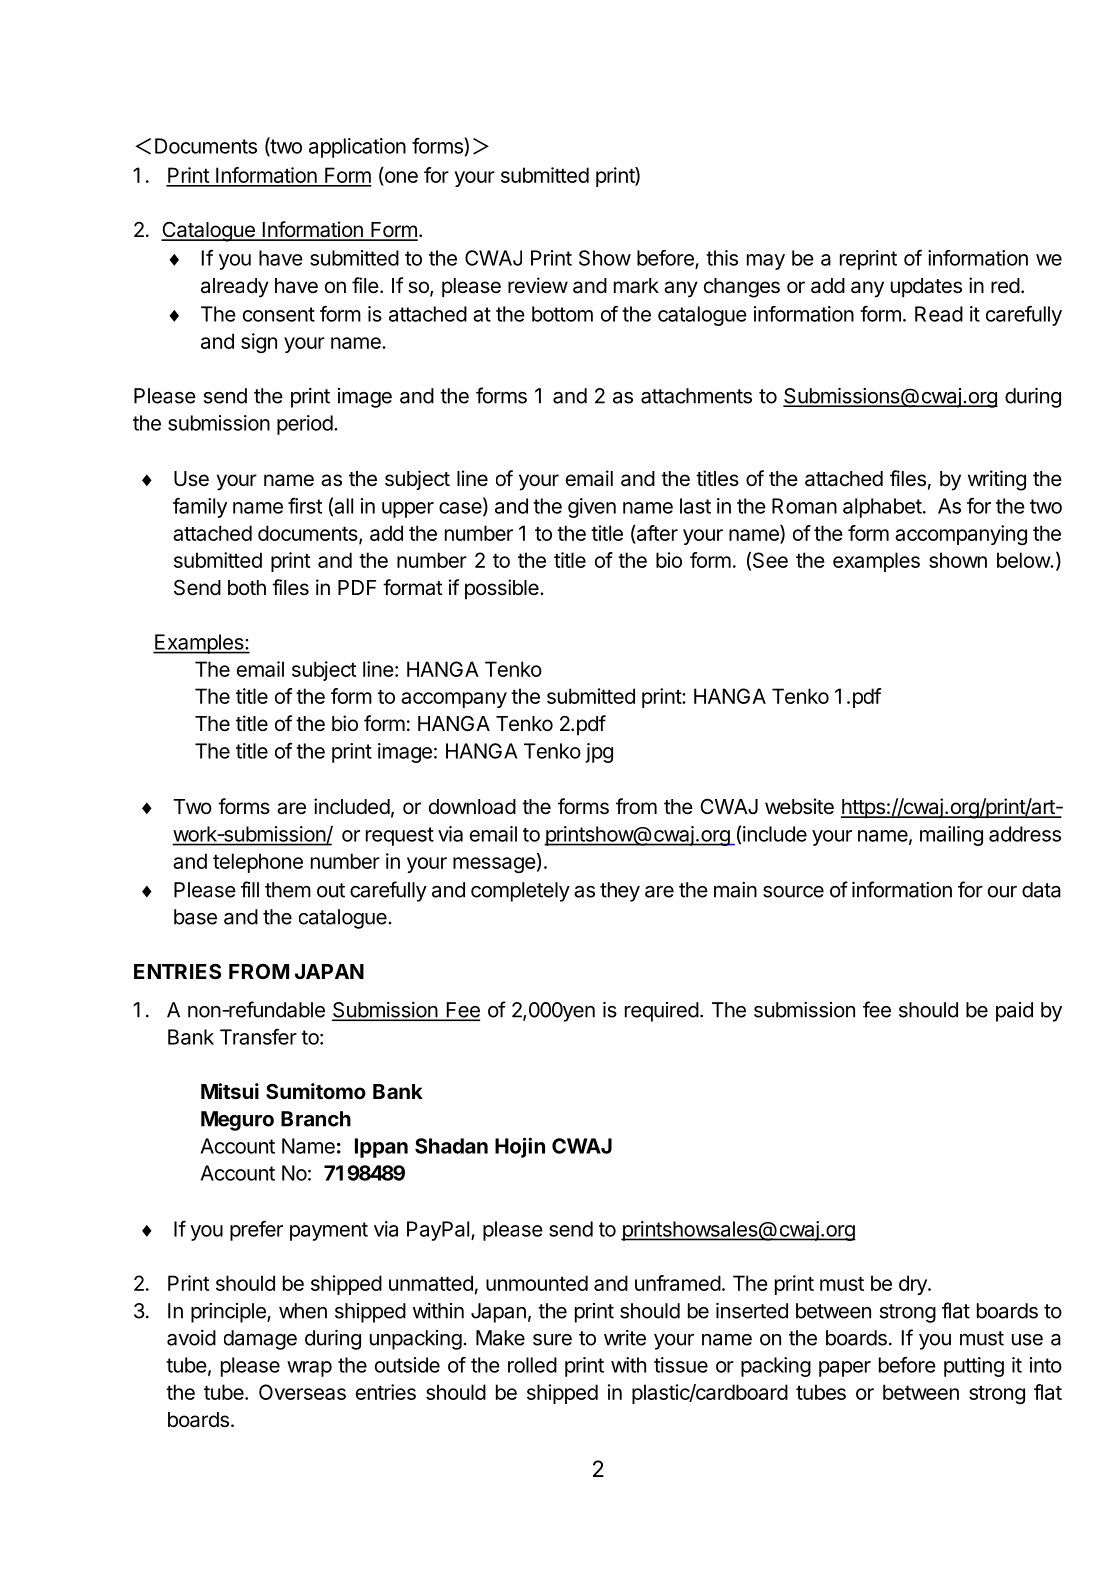  I want to click on wrap, so click(309, 1369).
